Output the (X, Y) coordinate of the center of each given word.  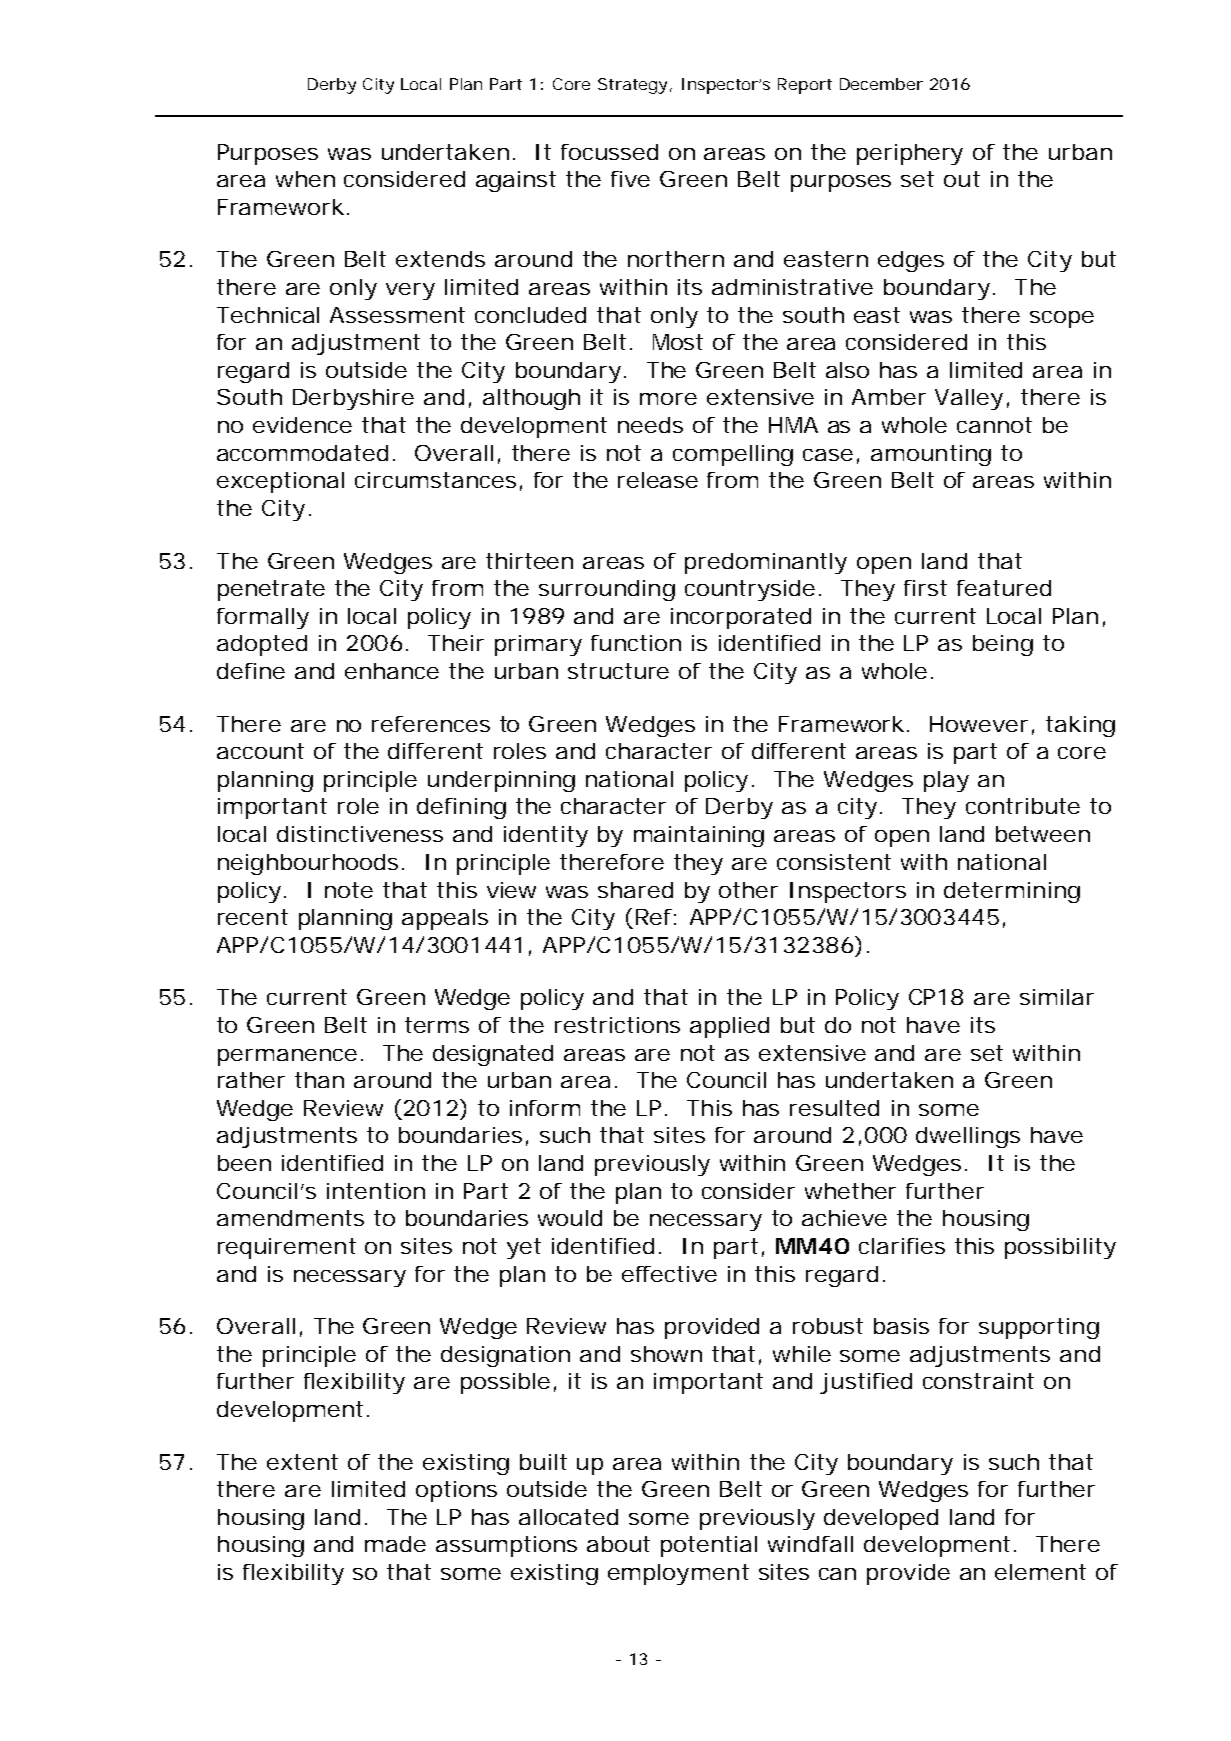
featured (1004, 588)
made (395, 1544)
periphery (910, 154)
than (319, 1080)
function (636, 643)
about (618, 1544)
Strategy (632, 86)
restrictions (617, 1025)
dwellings (968, 1137)
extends (440, 259)
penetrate (271, 590)
